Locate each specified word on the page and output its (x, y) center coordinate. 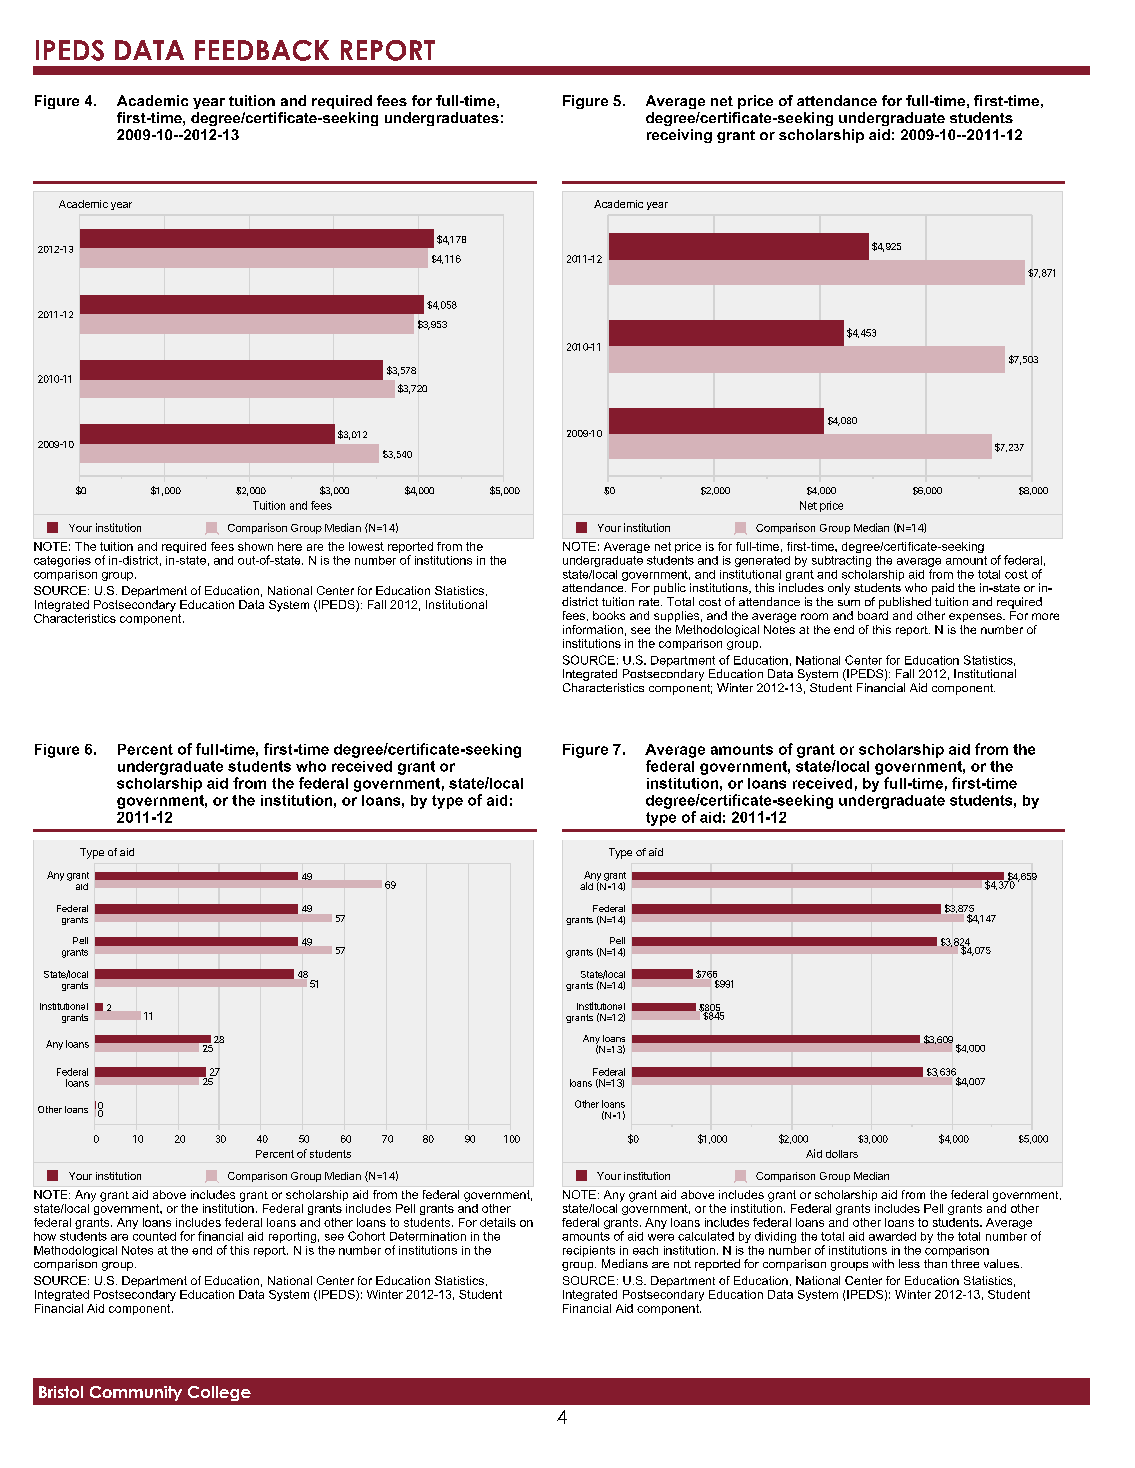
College (219, 1393)
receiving (679, 136)
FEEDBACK (262, 50)
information (593, 629)
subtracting (841, 561)
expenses (976, 617)
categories (62, 561)
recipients (589, 1251)
